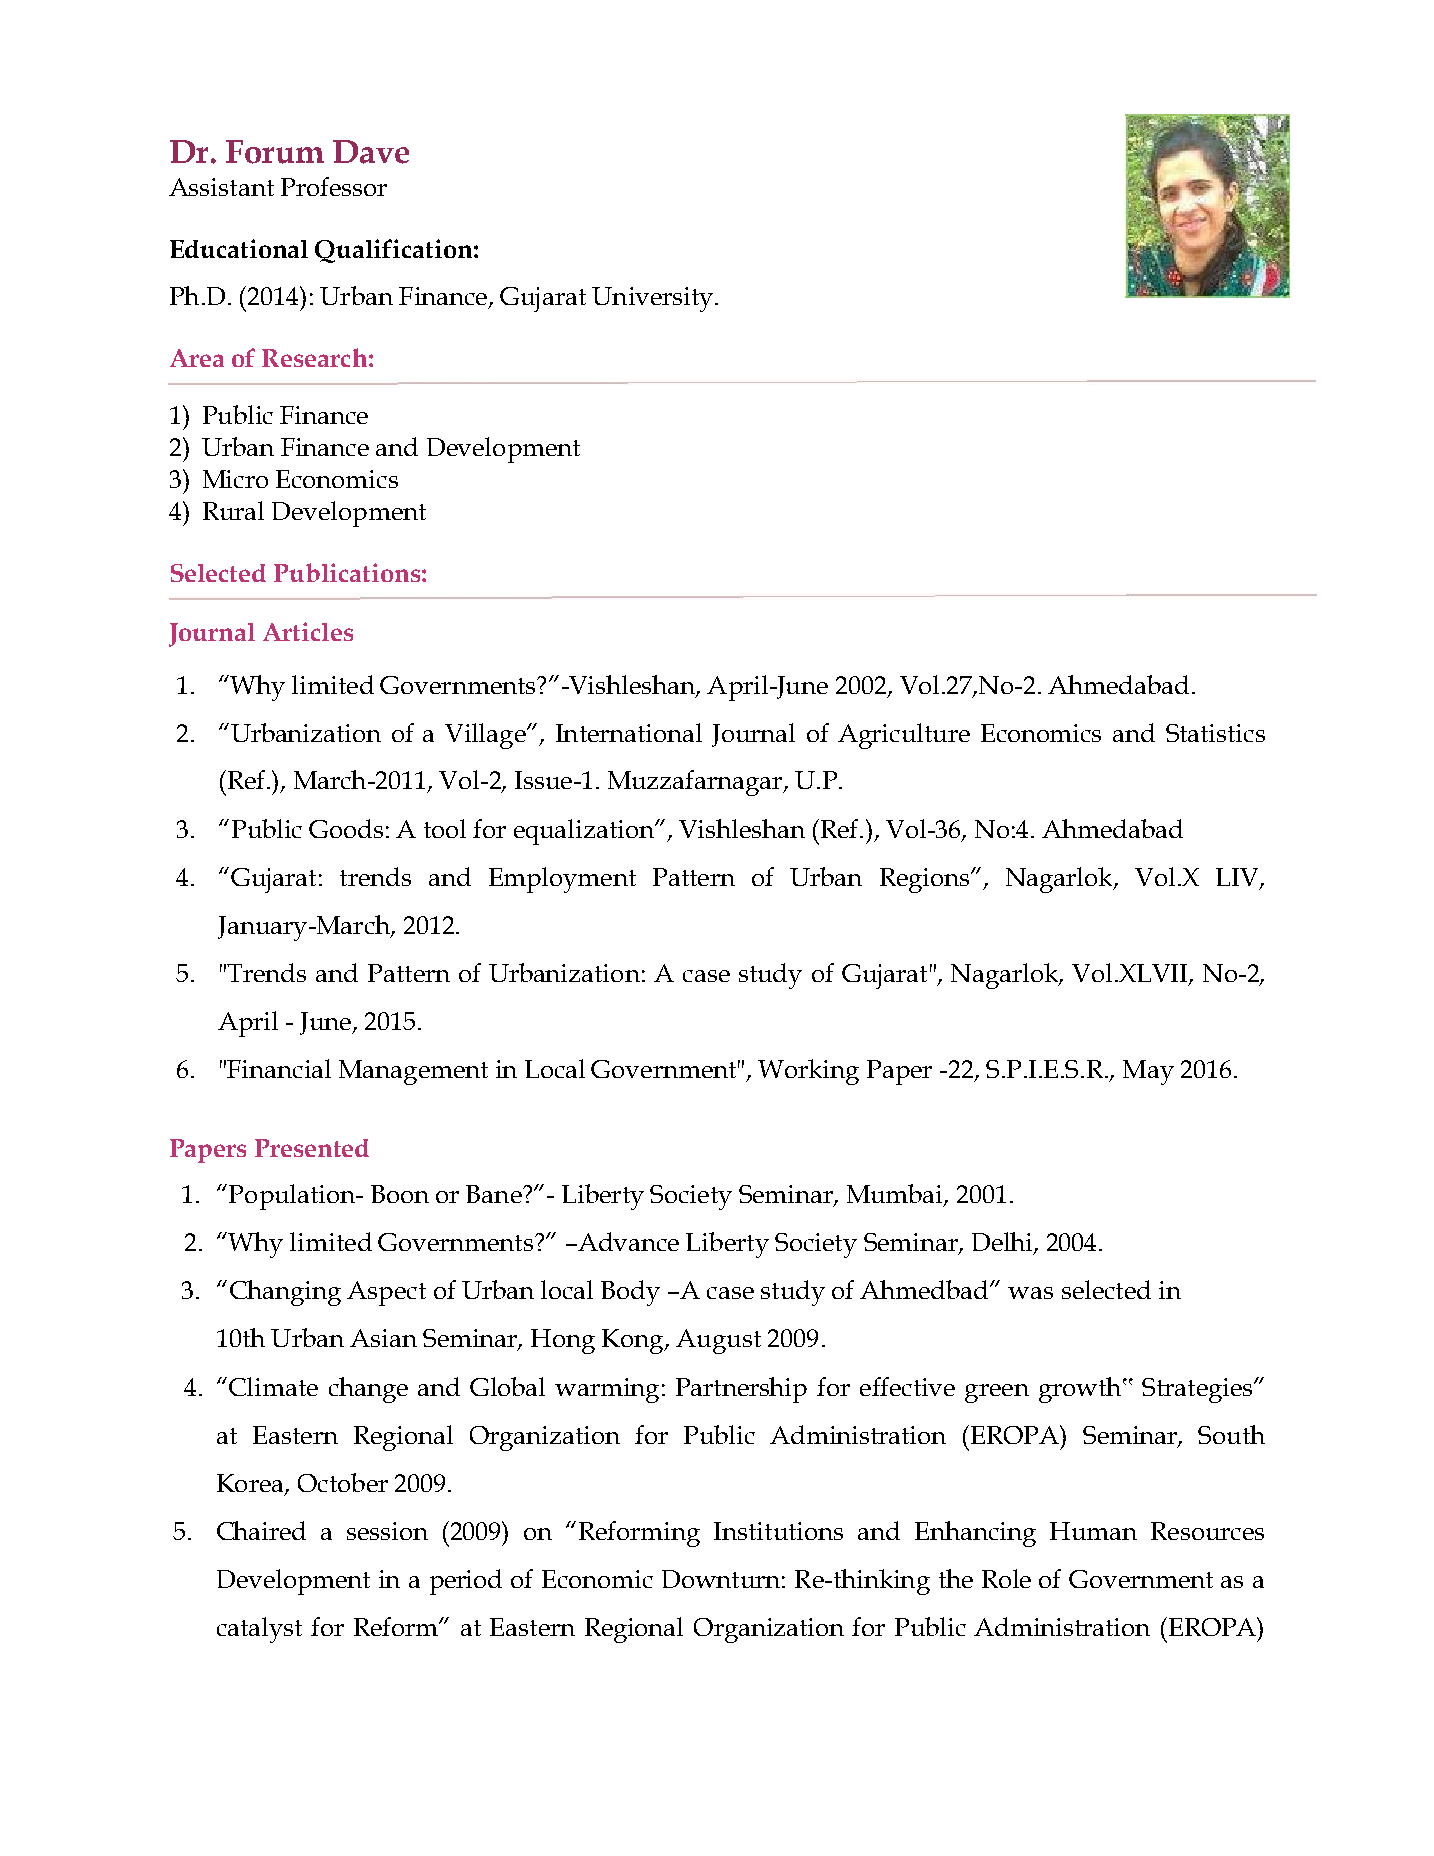  Describe the element at coordinates (1238, 878) in the screenshot. I see `LIV` at that location.
